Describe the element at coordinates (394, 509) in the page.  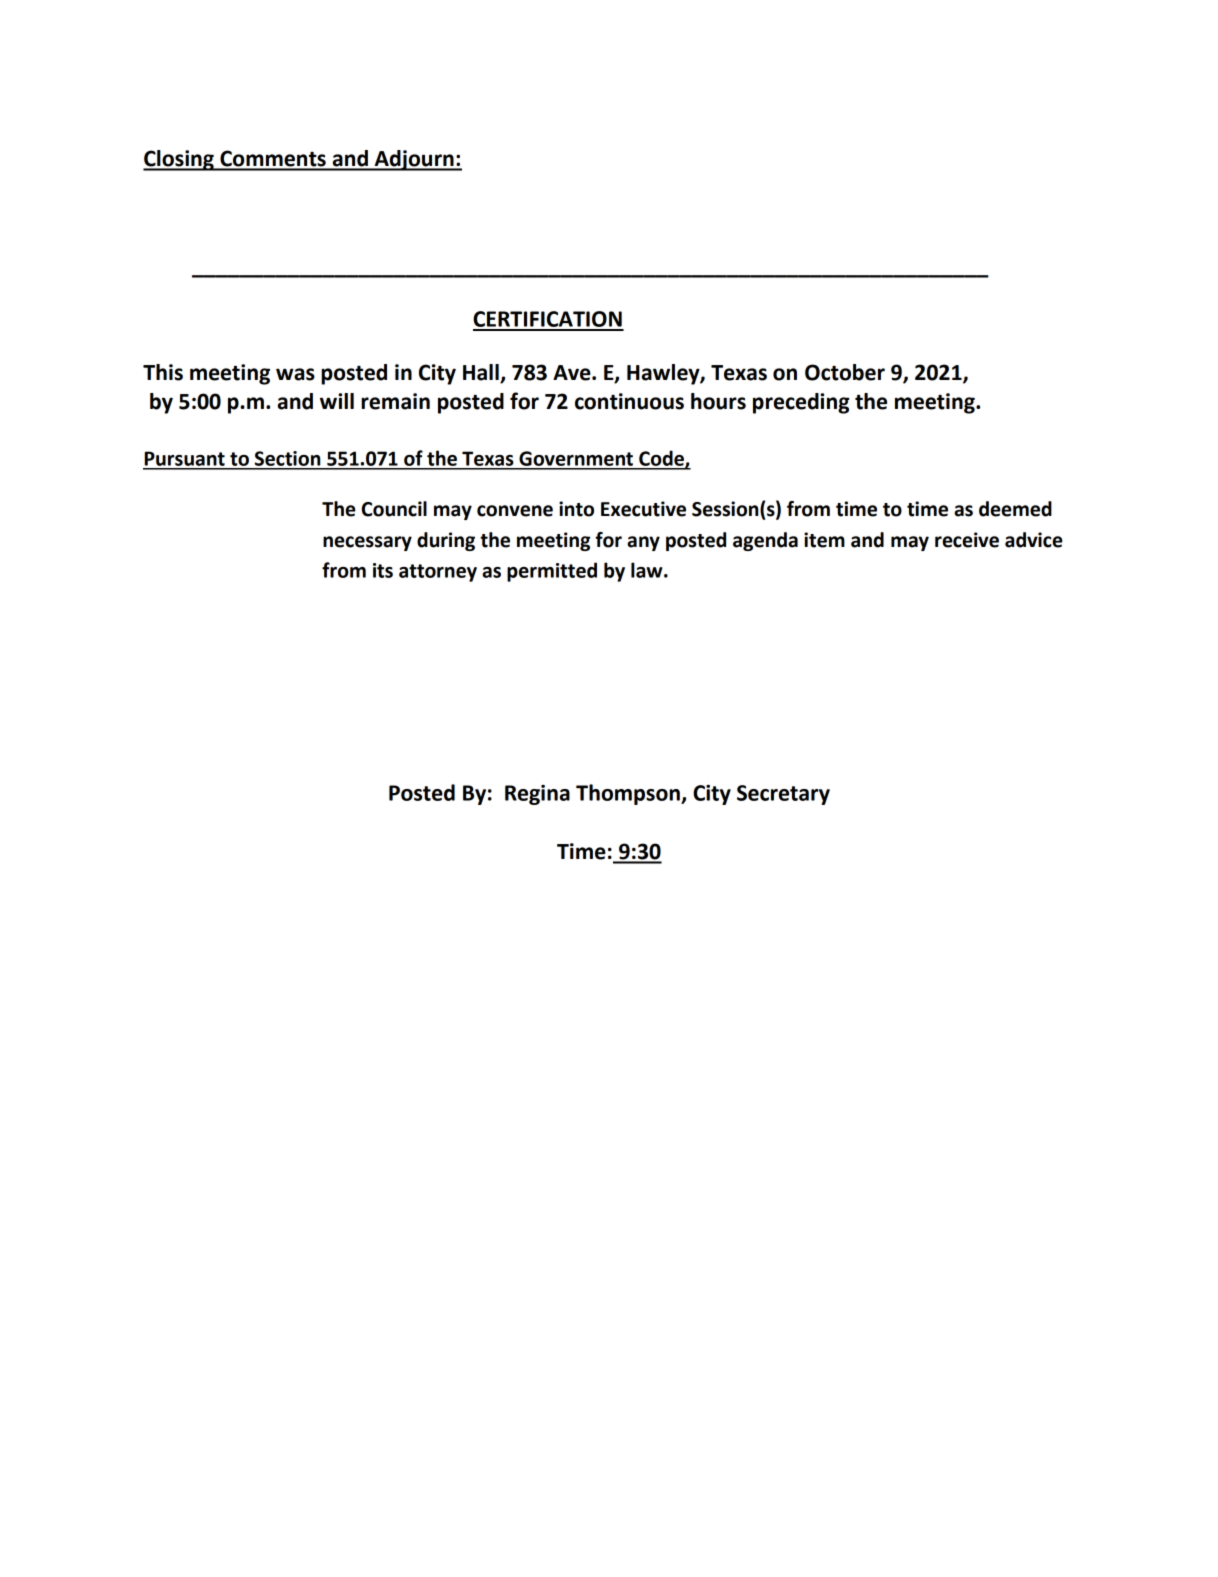
I see `Council` at that location.
